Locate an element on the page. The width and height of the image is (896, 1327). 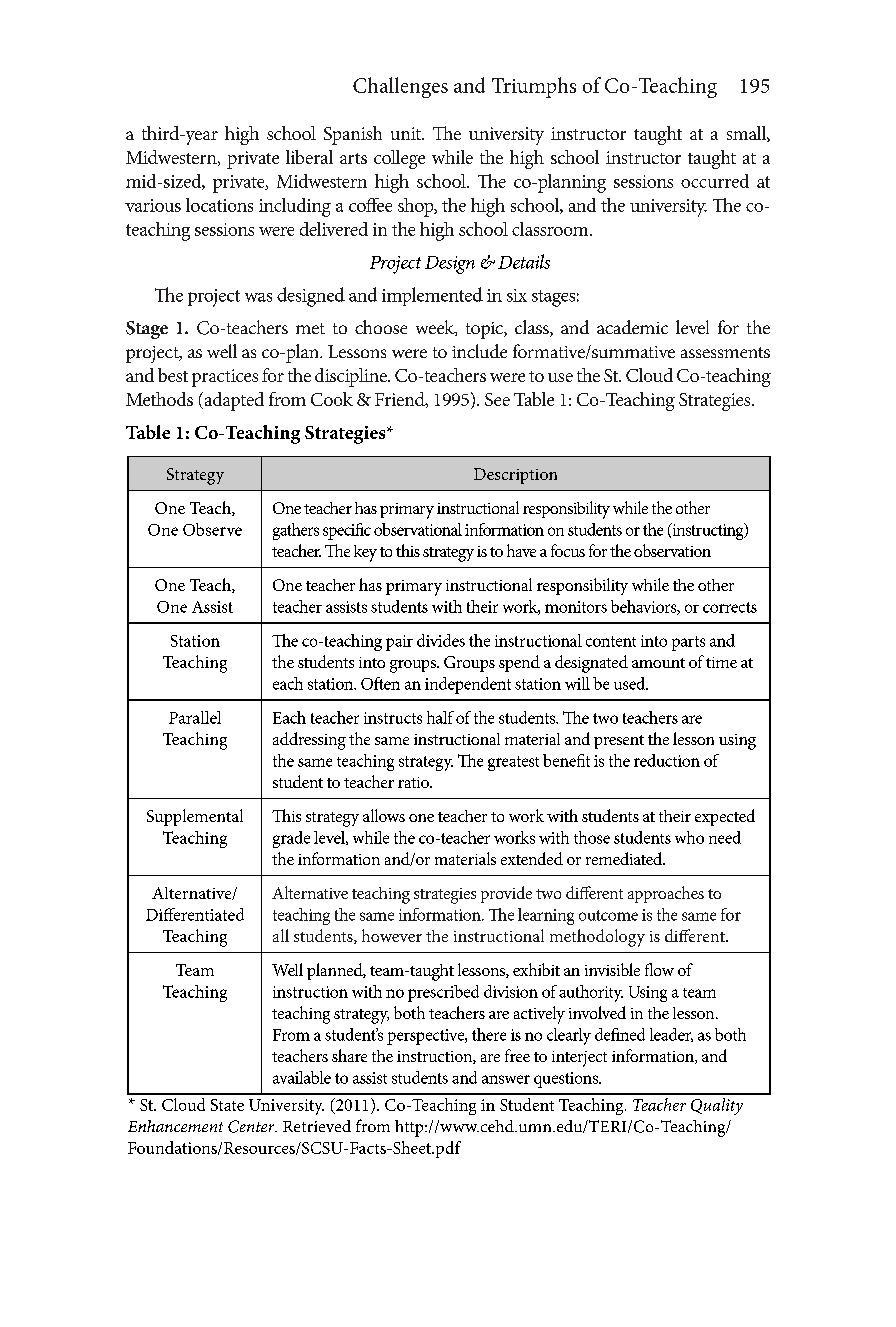
unit is located at coordinates (407, 133).
